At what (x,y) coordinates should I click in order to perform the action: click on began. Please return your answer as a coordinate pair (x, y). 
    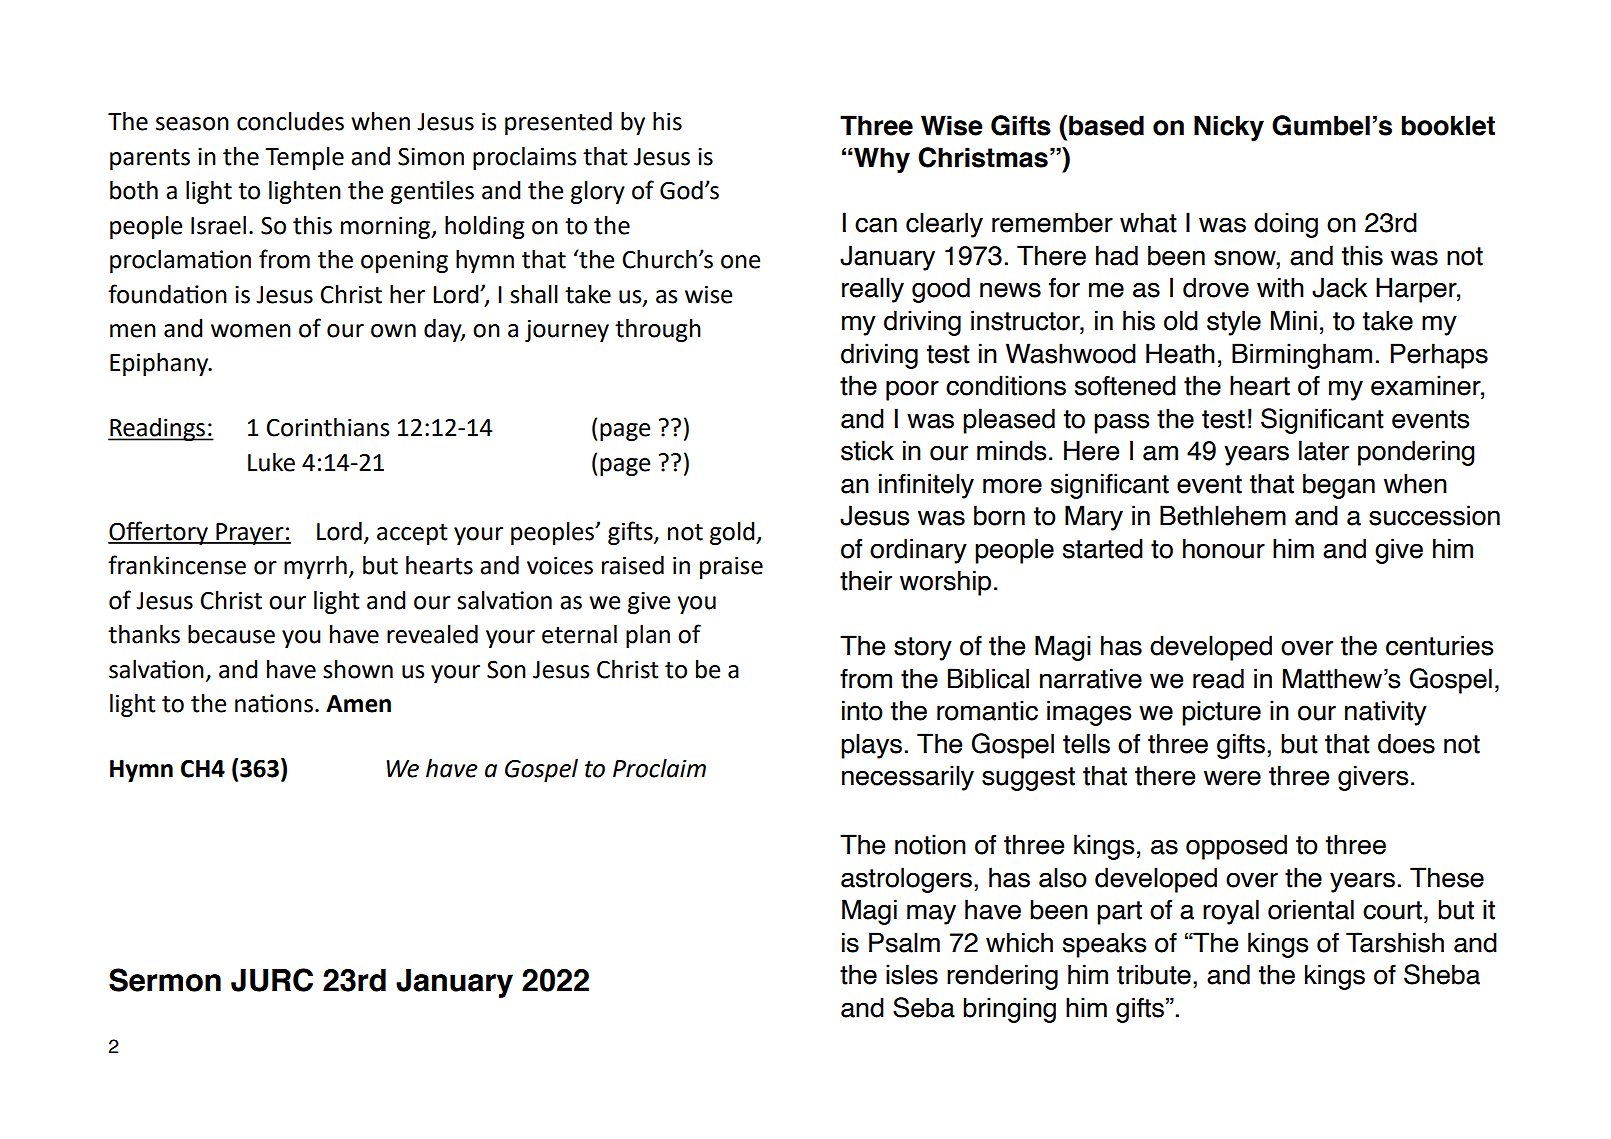
    Looking at the image, I should click on (1339, 486).
